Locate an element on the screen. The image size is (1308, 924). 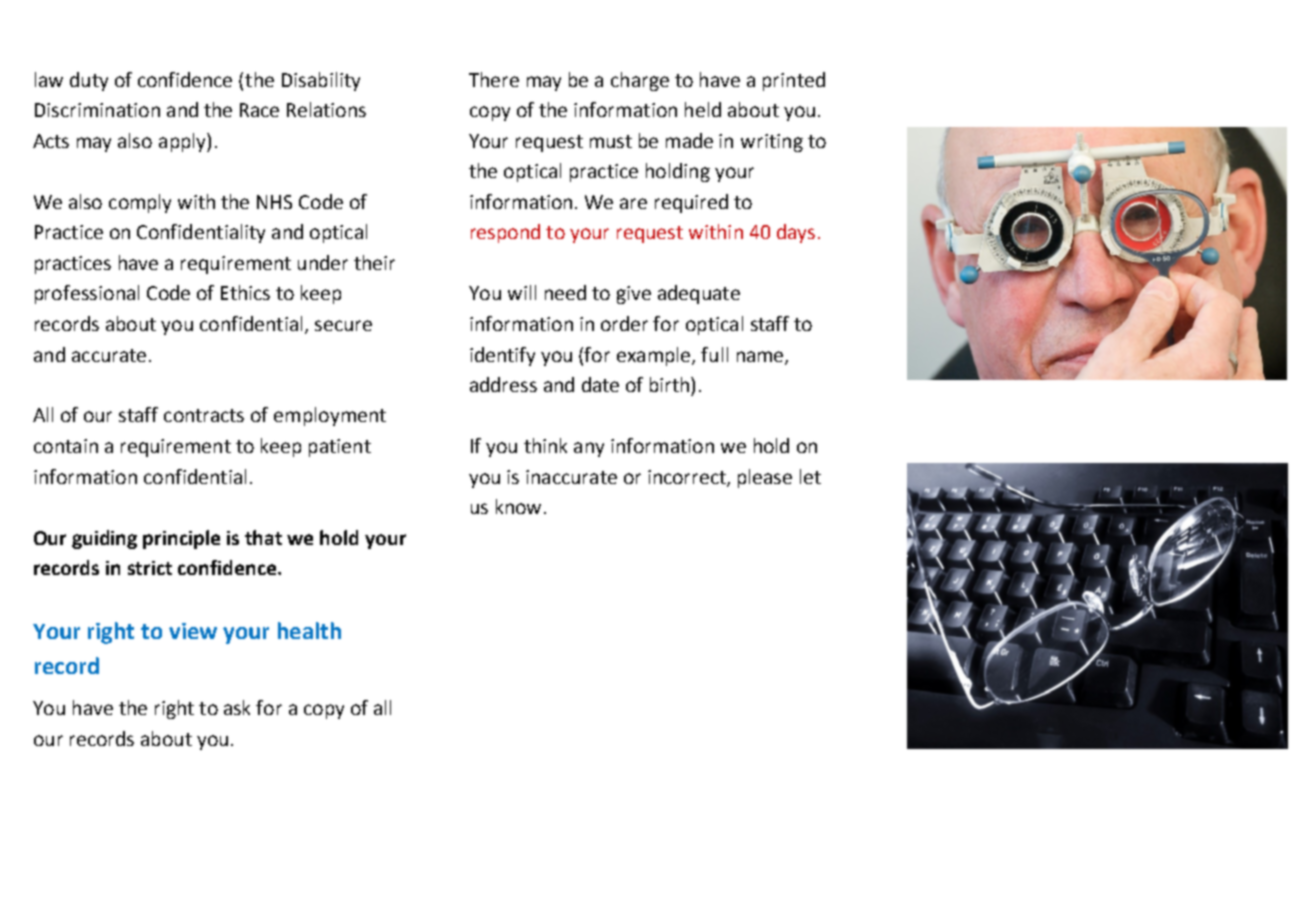
Discrimination is located at coordinates (97, 110).
